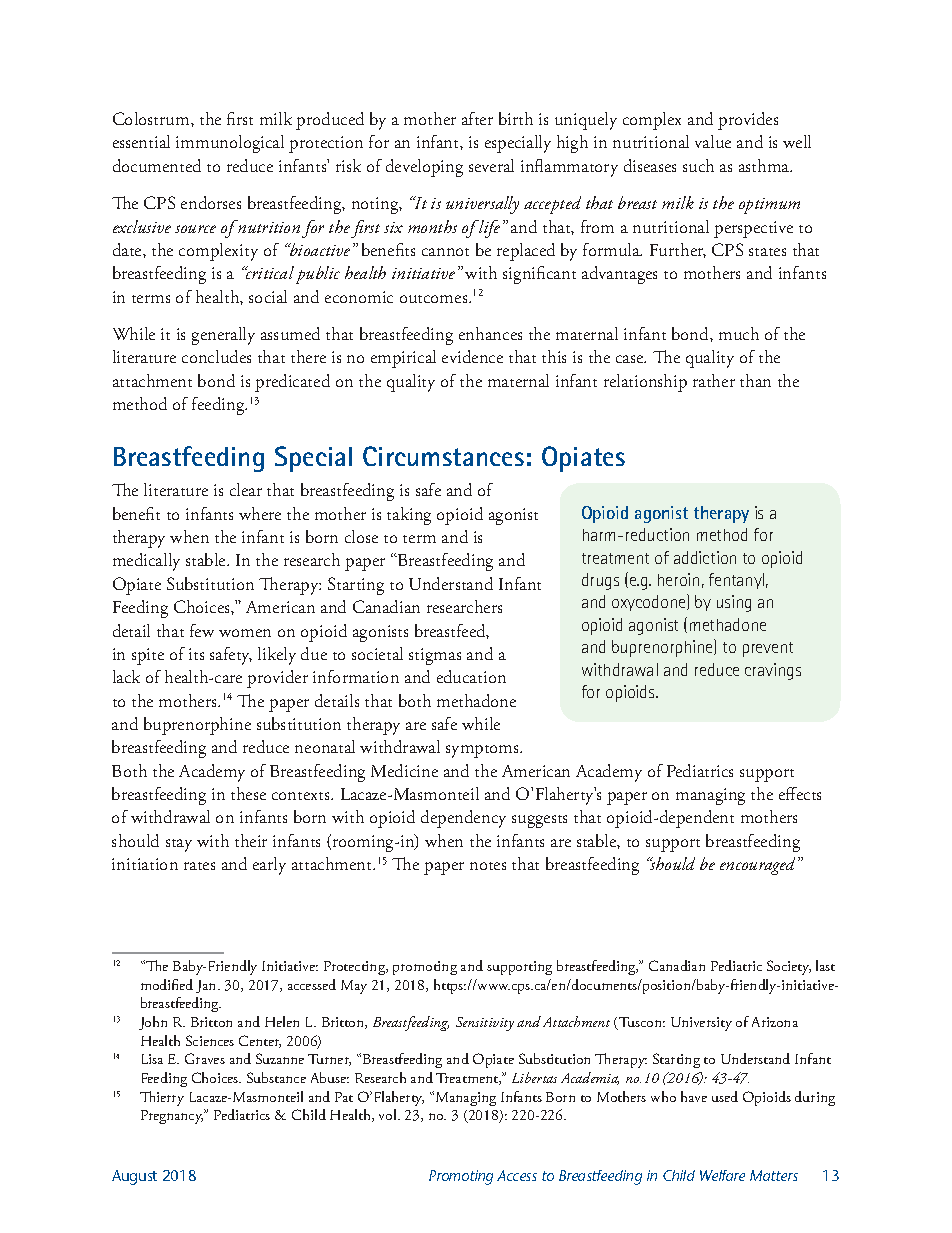 This document has width=952, height=1233. What do you see at coordinates (705, 557) in the document?
I see `addiction` at bounding box center [705, 557].
